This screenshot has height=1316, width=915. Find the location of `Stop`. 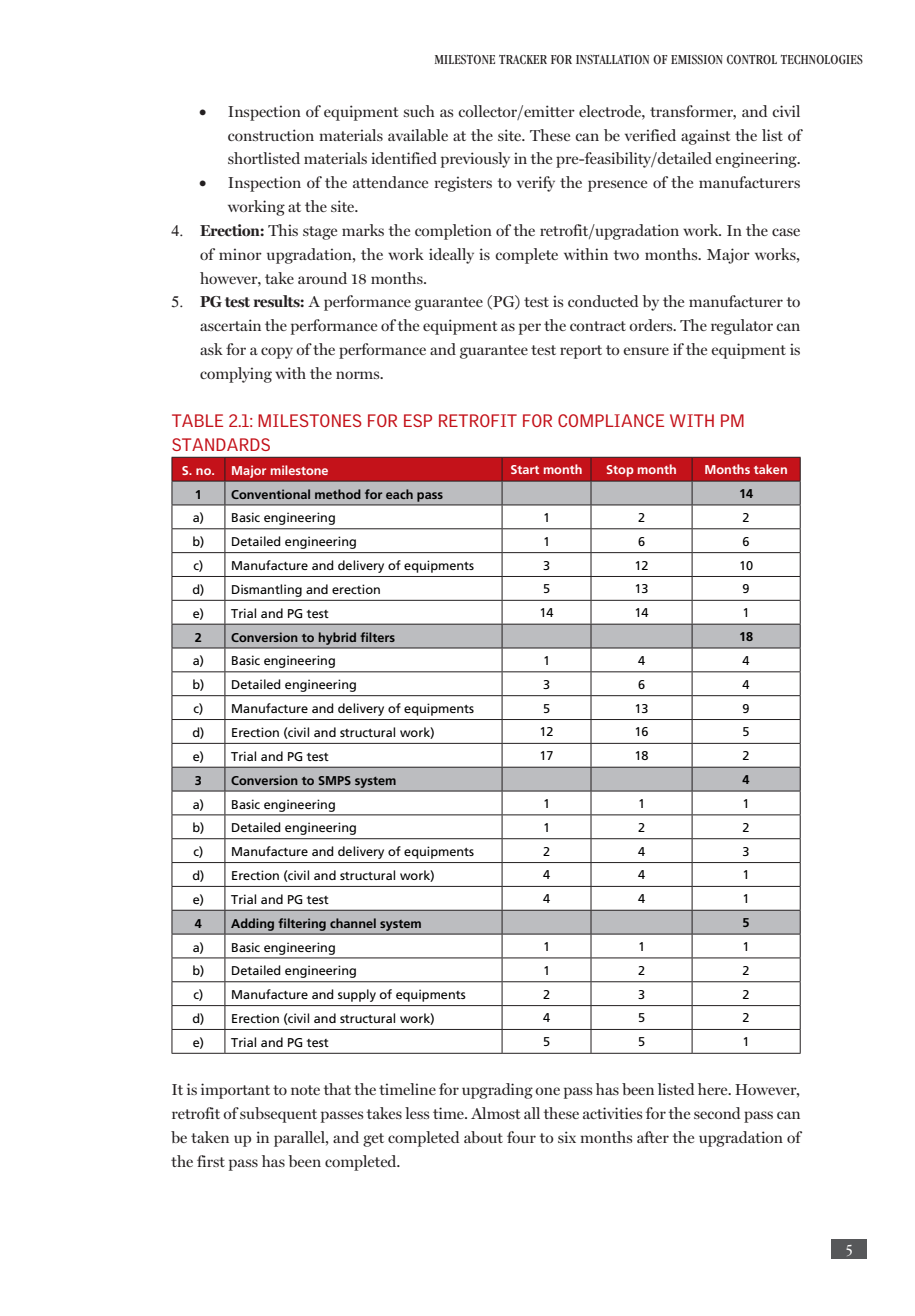

Stop is located at coordinates (620, 471).
